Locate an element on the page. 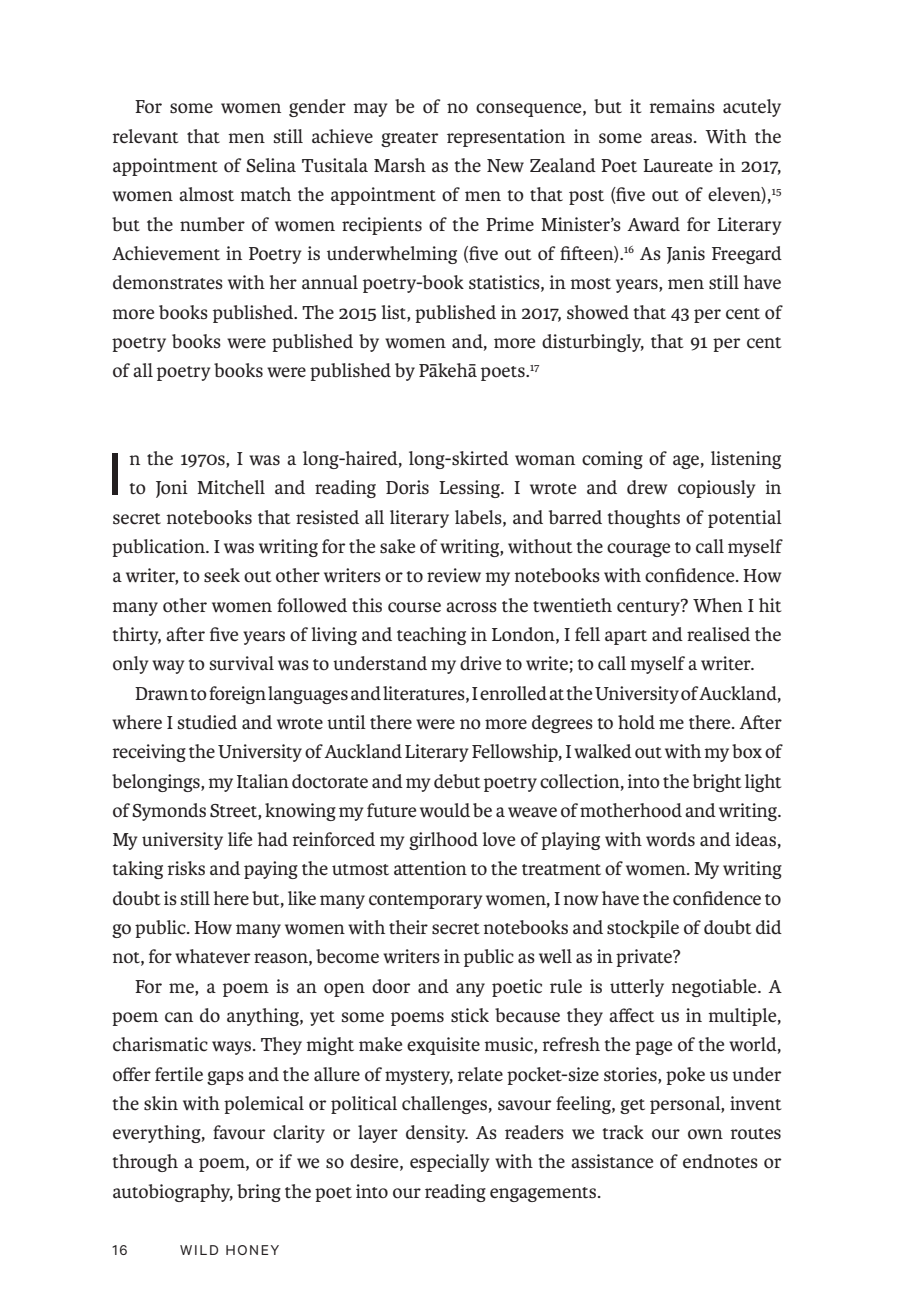  areas is located at coordinates (673, 138).
